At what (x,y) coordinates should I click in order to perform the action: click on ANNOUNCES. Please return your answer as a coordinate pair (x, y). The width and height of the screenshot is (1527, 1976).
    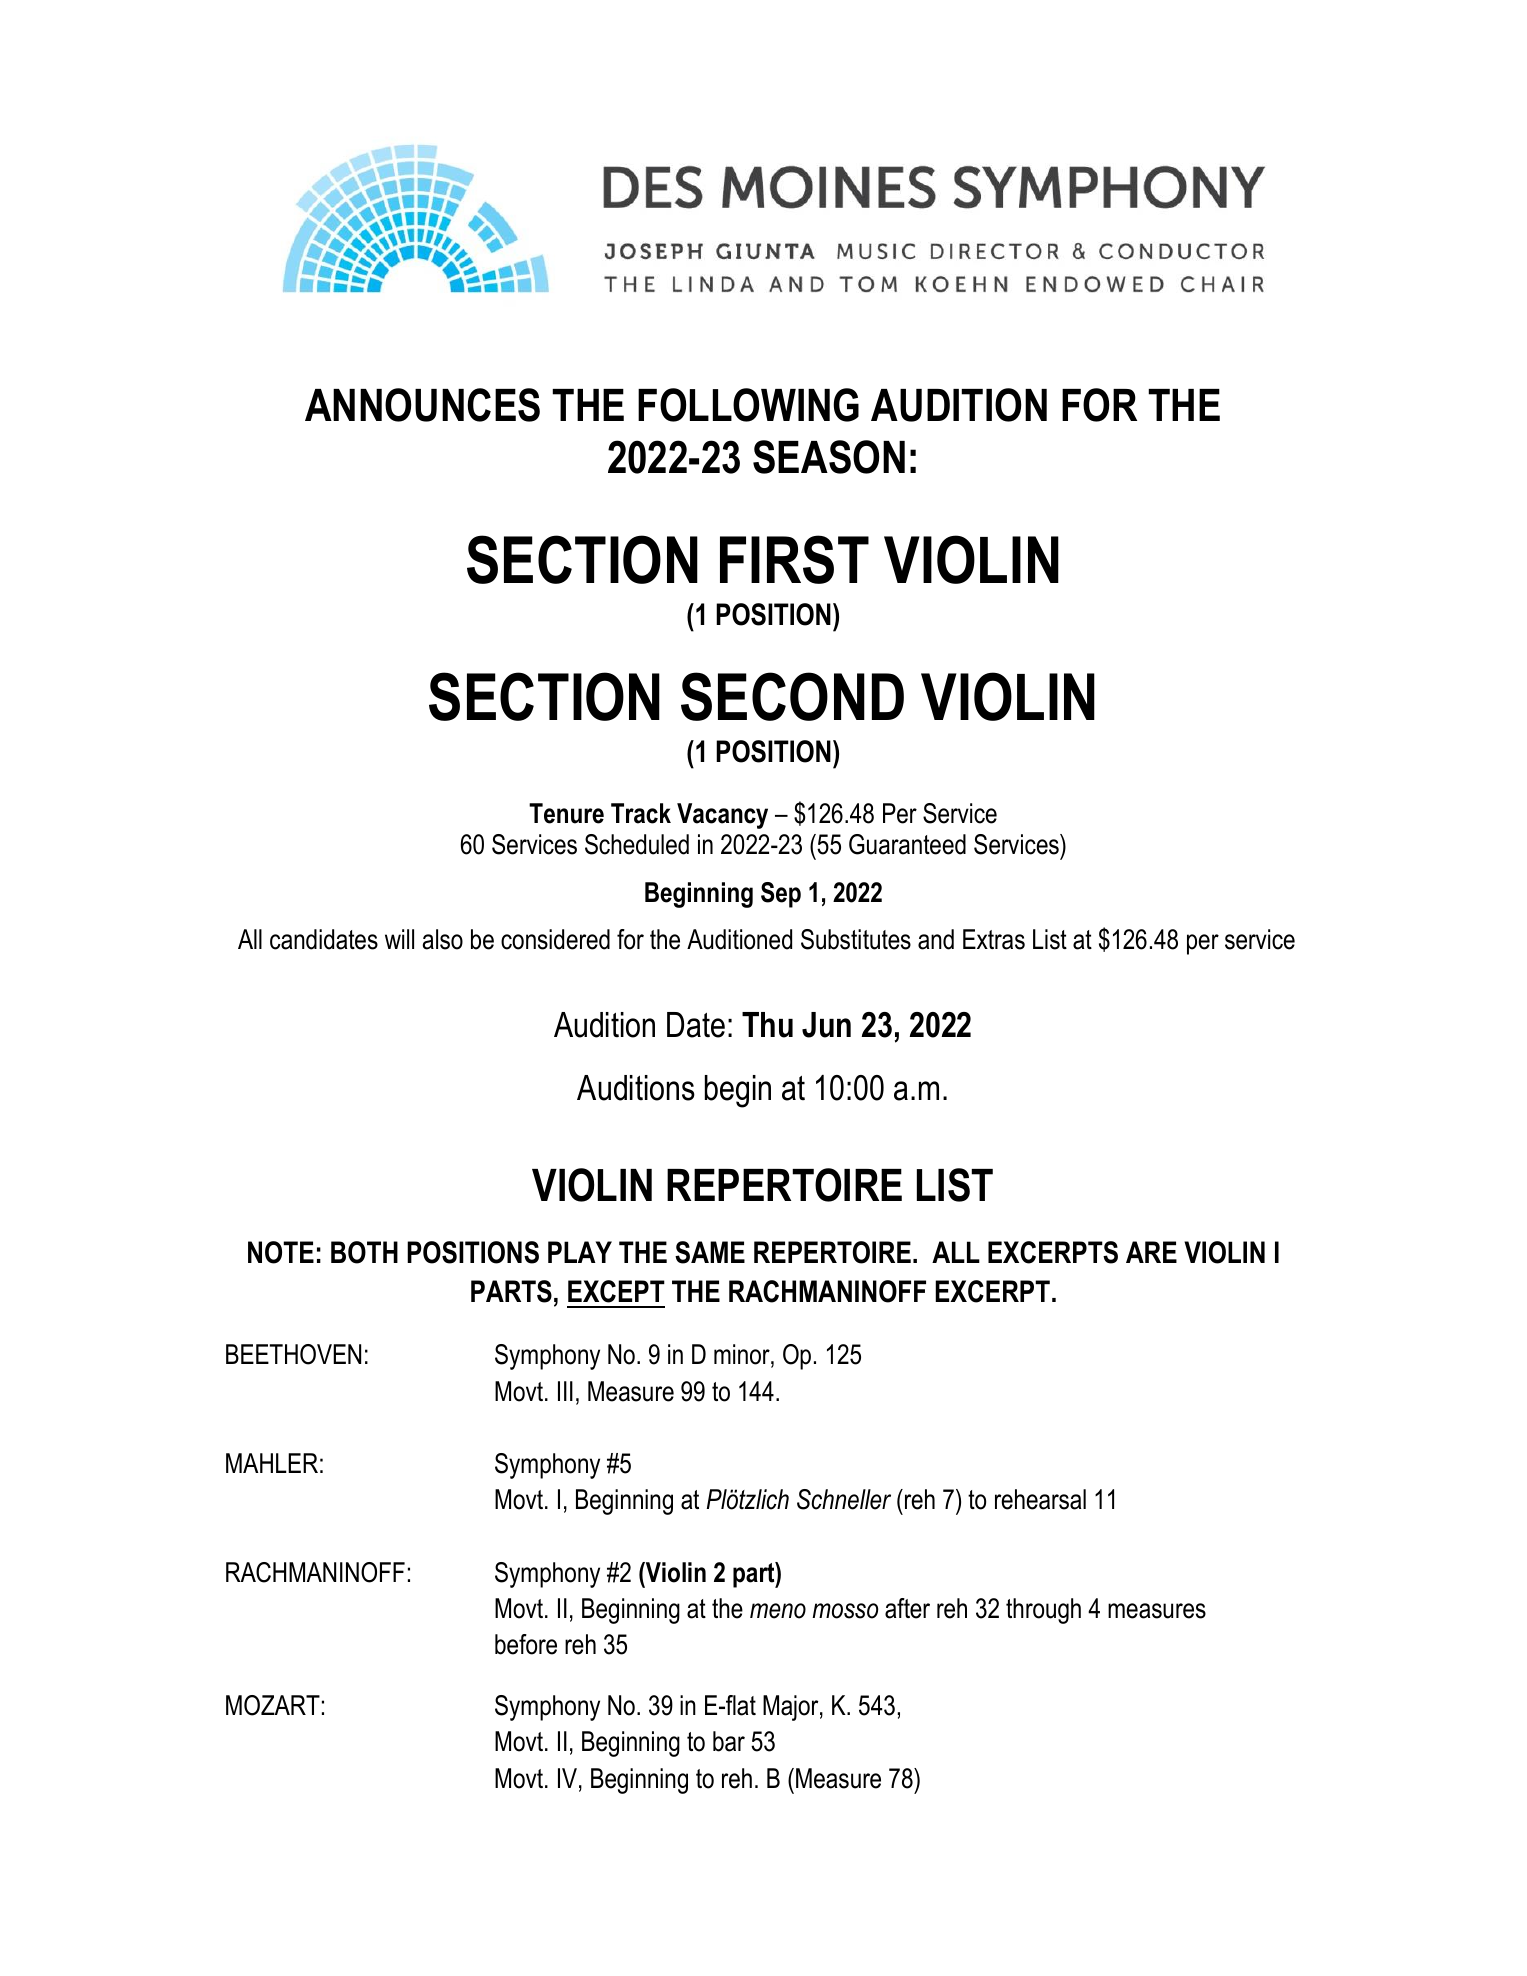
    Looking at the image, I should click on (422, 405).
